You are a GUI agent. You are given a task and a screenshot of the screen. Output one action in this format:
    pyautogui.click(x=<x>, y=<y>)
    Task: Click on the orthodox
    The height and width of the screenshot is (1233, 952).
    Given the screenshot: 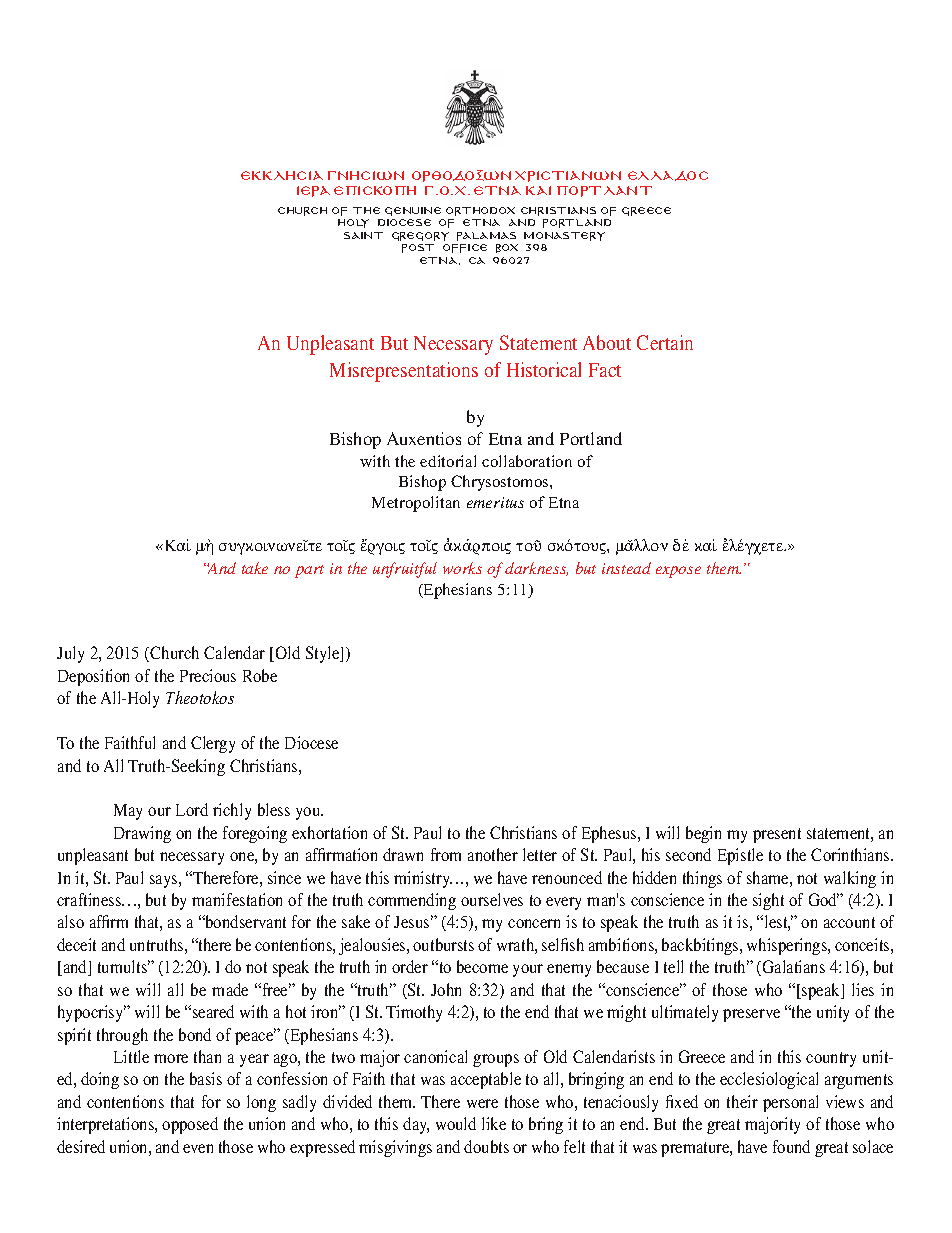 What is the action you would take?
    pyautogui.click(x=480, y=211)
